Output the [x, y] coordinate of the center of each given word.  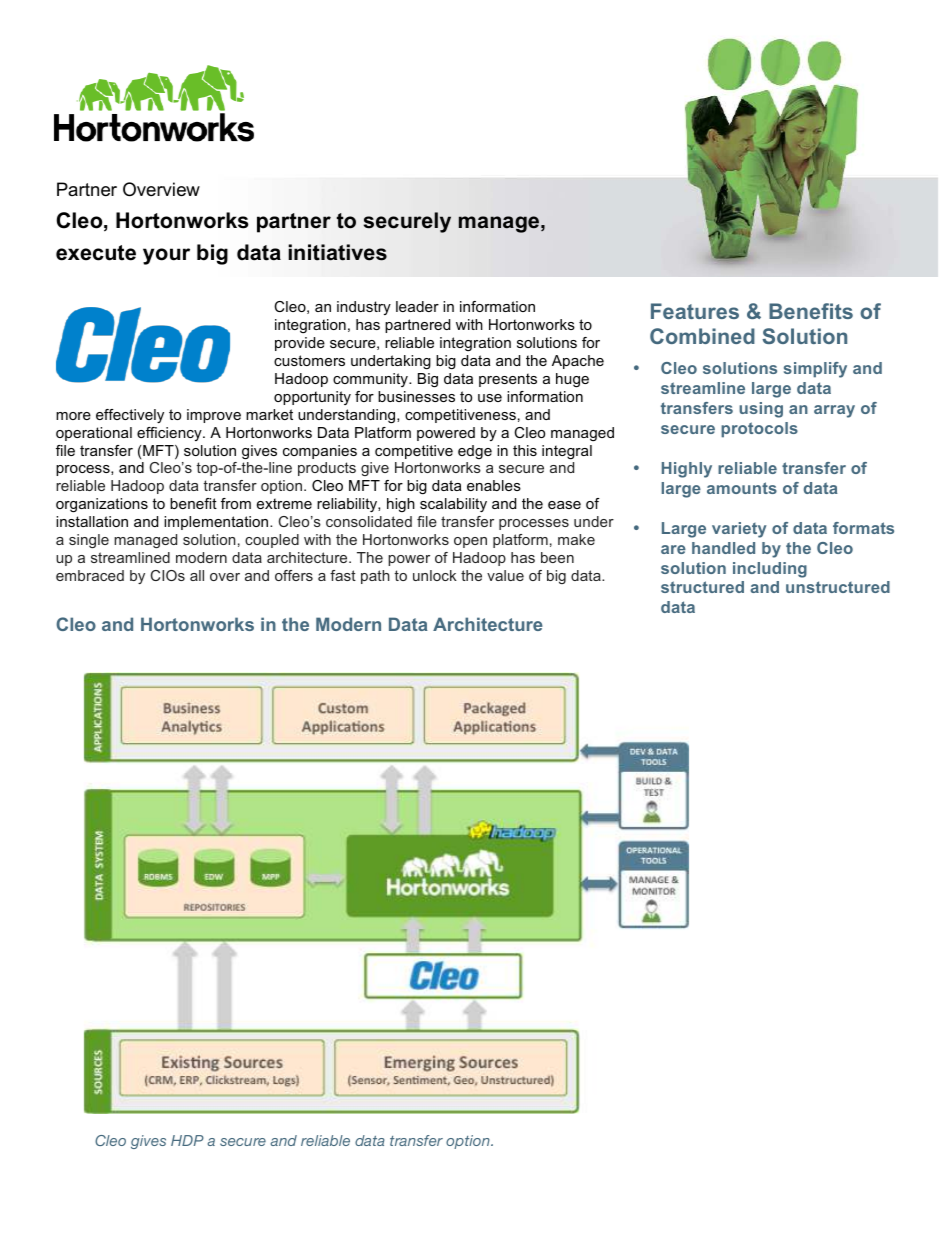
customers [309, 360]
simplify [815, 370]
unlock [435, 575]
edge [475, 452]
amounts [742, 488]
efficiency [170, 434]
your [166, 256]
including [770, 570]
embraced [90, 575]
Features [695, 311]
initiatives [338, 252]
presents [508, 380]
